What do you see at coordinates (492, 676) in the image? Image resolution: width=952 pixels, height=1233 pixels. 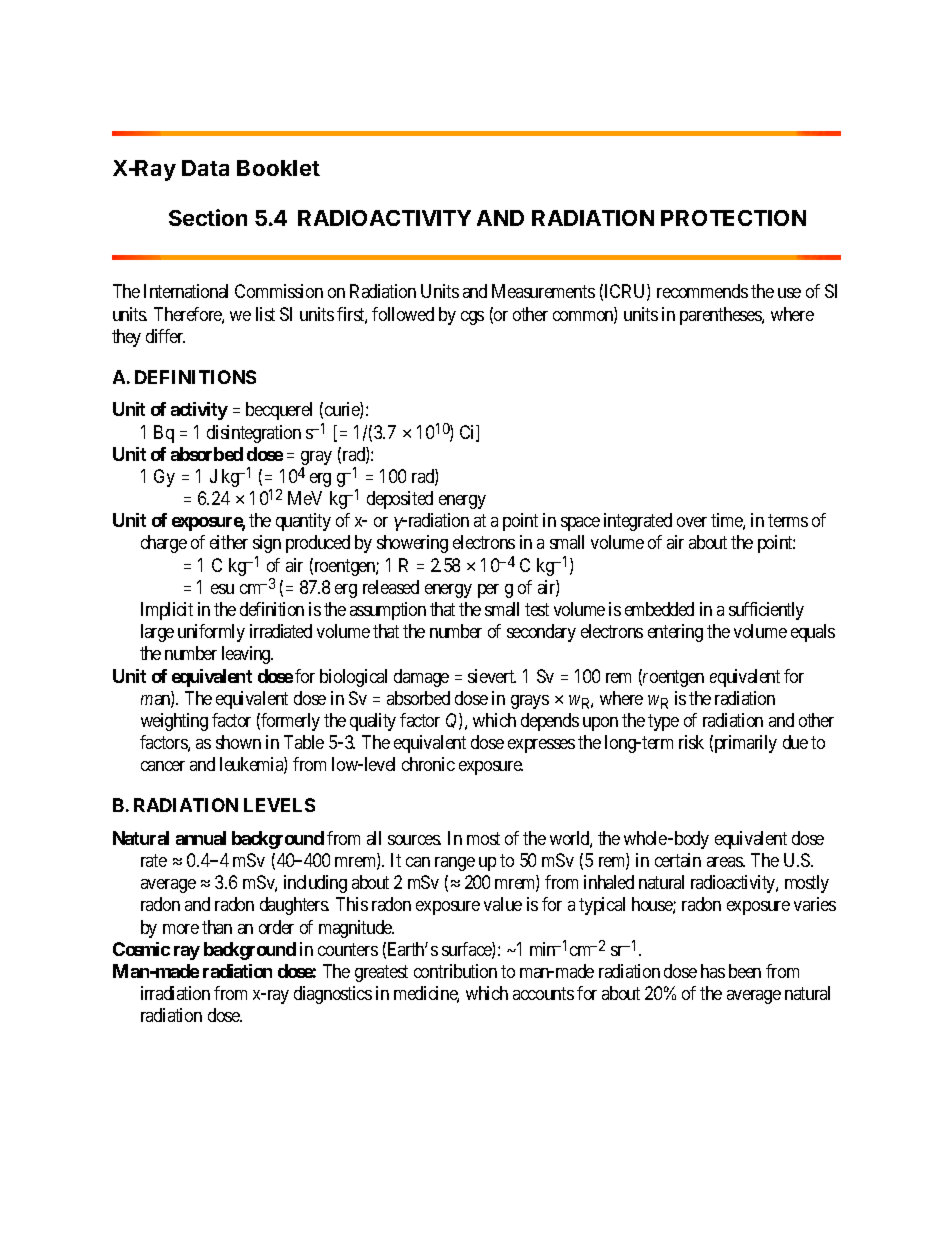 I see `sievert` at bounding box center [492, 676].
